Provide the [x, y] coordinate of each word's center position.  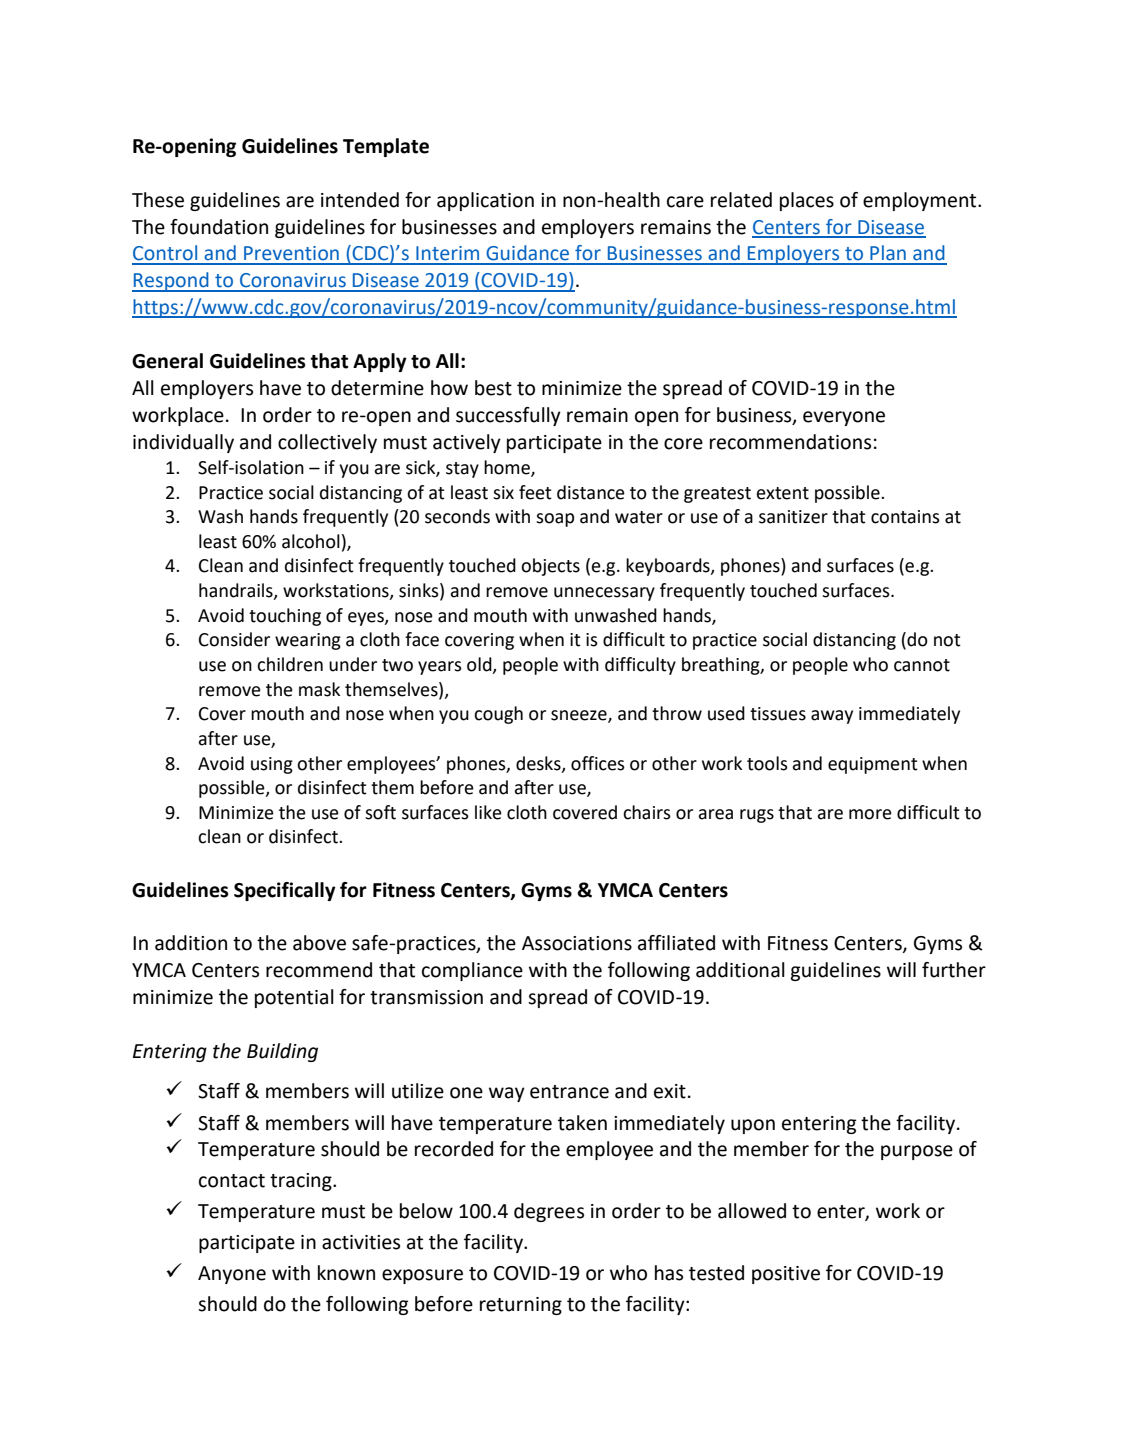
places [807, 201]
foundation [219, 227]
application [485, 201]
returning [521, 1306]
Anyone [232, 1275]
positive [786, 1275]
